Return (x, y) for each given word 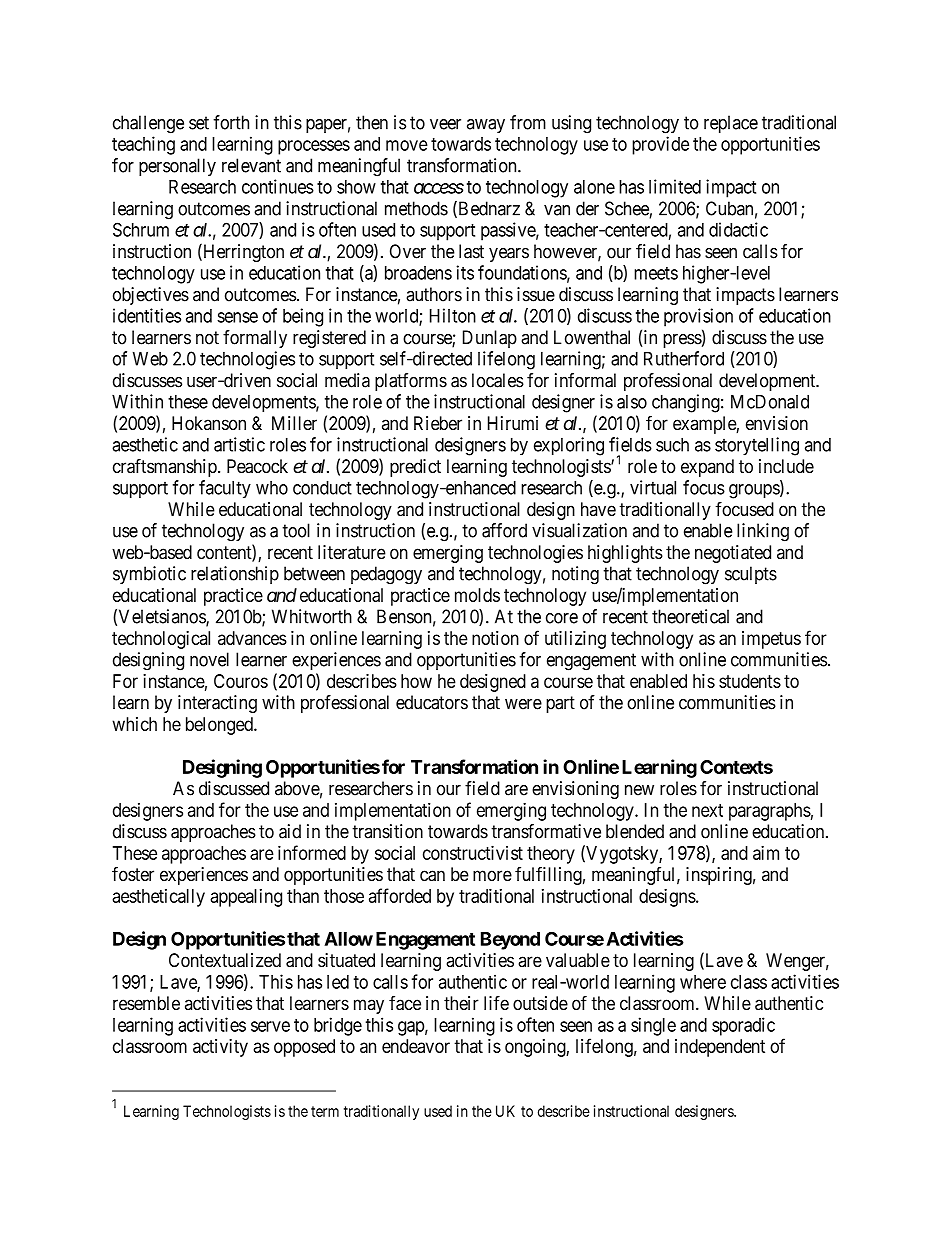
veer (445, 124)
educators (432, 702)
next (707, 810)
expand (707, 468)
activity (220, 1048)
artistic (239, 444)
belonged (220, 726)
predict (415, 468)
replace (731, 124)
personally (177, 167)
